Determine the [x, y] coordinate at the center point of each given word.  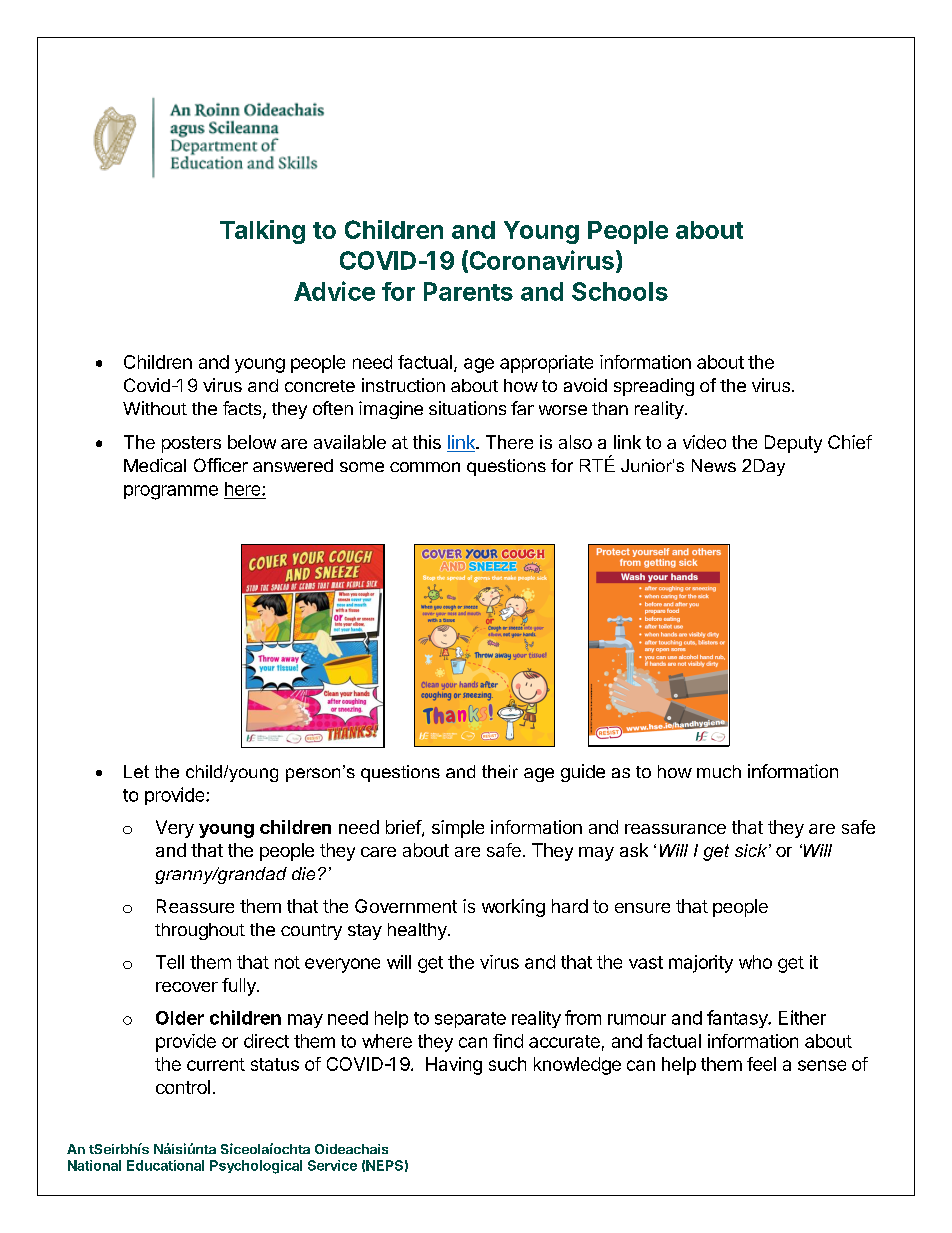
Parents [468, 291]
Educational [165, 1165]
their [500, 771]
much [719, 771]
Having [454, 1066]
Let [136, 771]
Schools [620, 291]
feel [761, 1064]
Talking [262, 232]
